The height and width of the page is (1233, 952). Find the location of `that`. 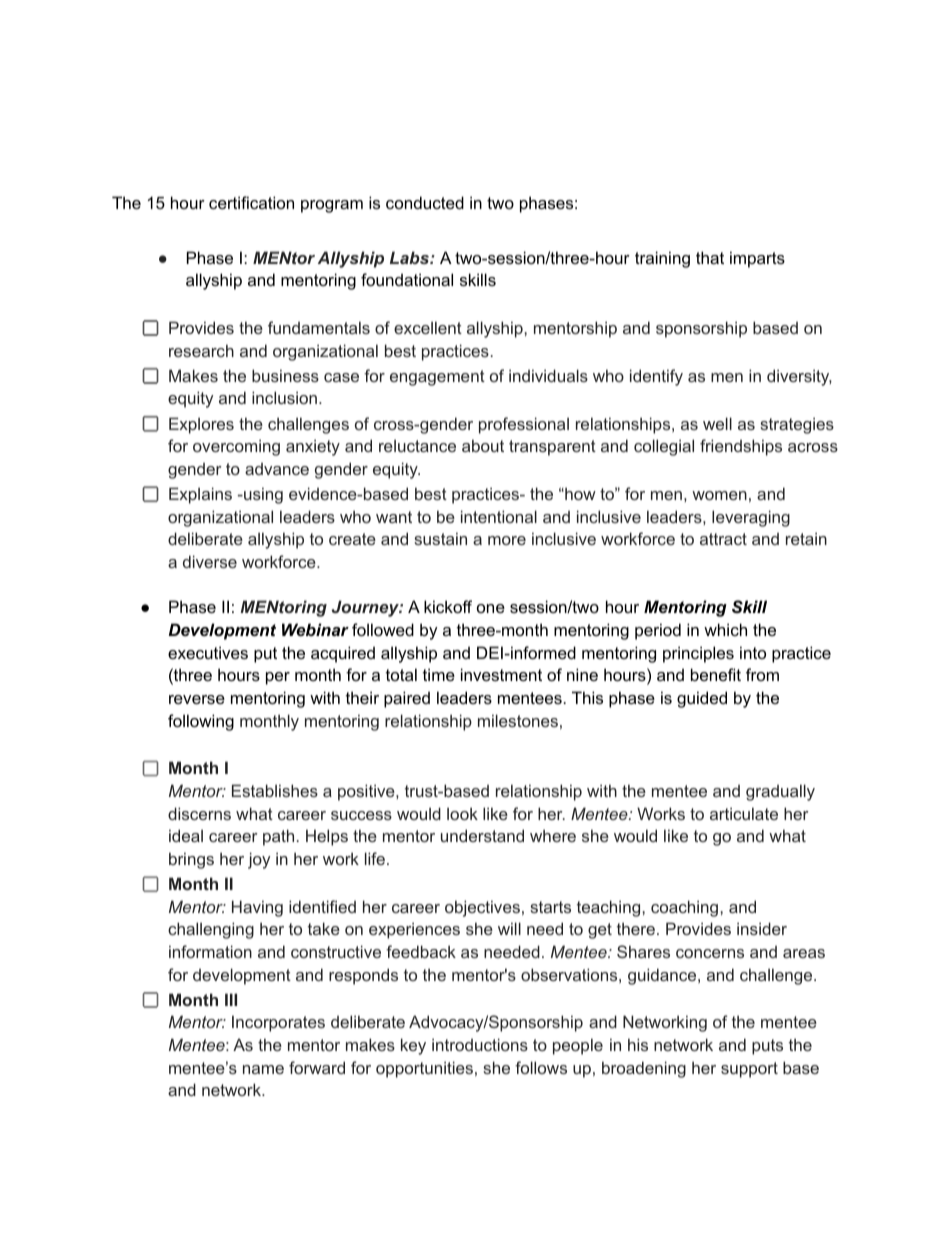

that is located at coordinates (710, 257).
